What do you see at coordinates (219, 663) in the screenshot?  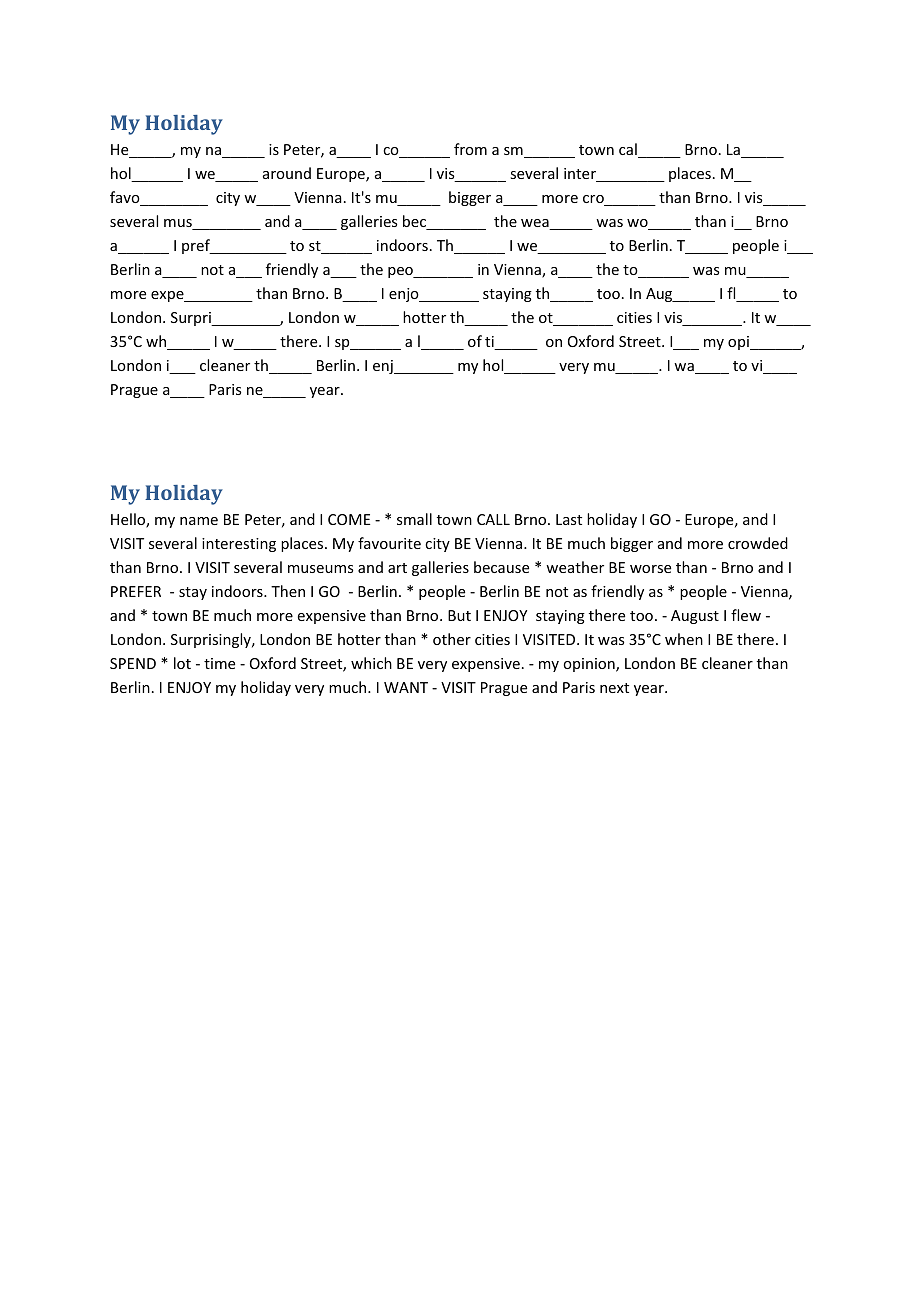 I see `time` at bounding box center [219, 663].
